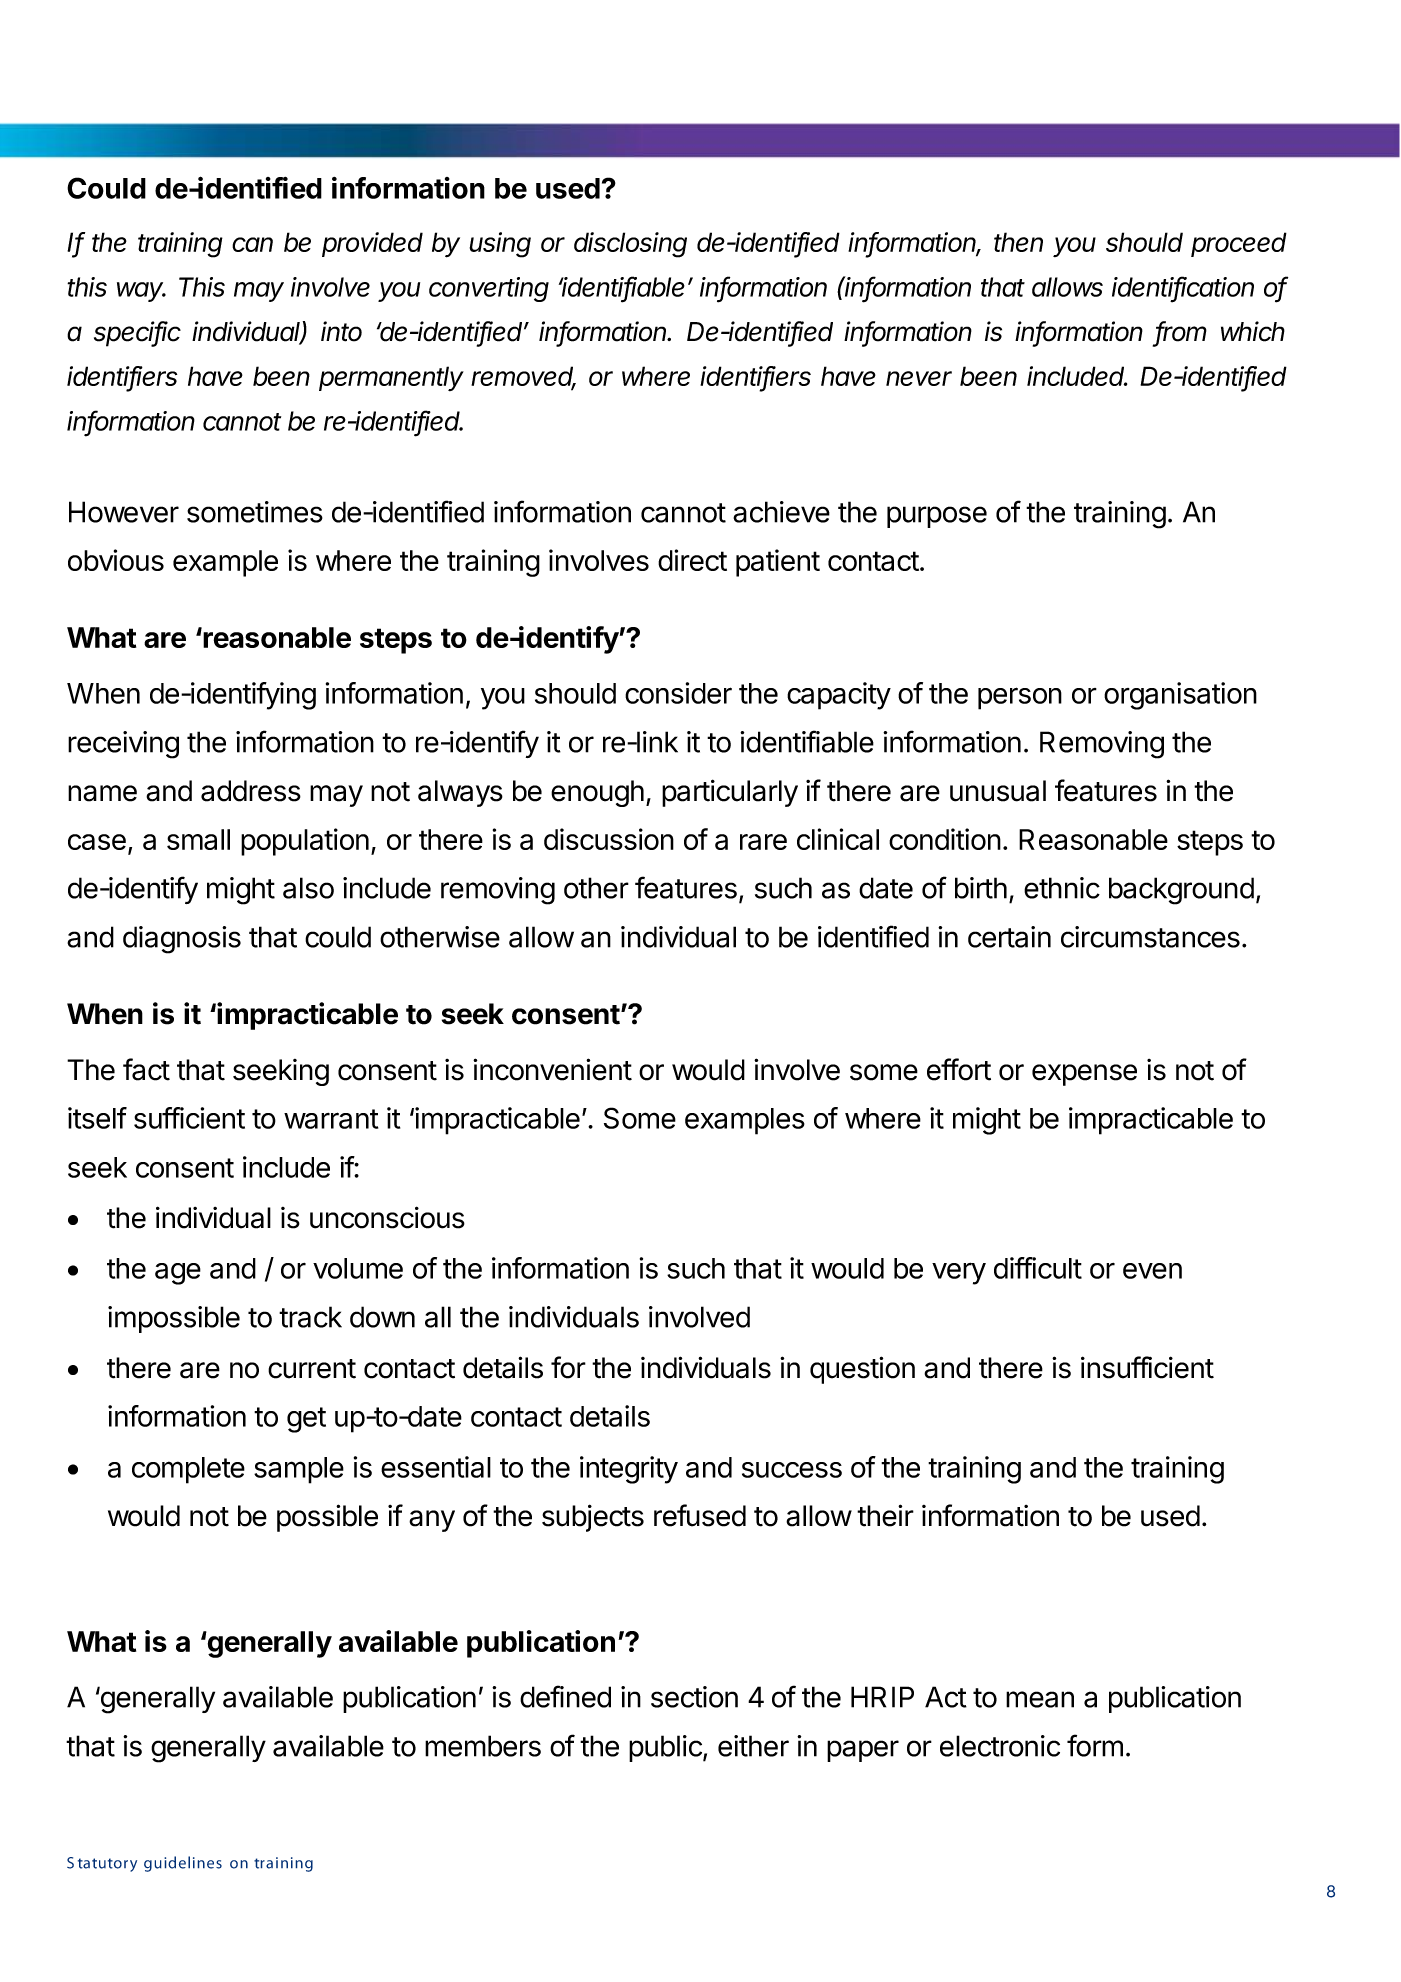  I want to click on consider, so click(678, 693).
